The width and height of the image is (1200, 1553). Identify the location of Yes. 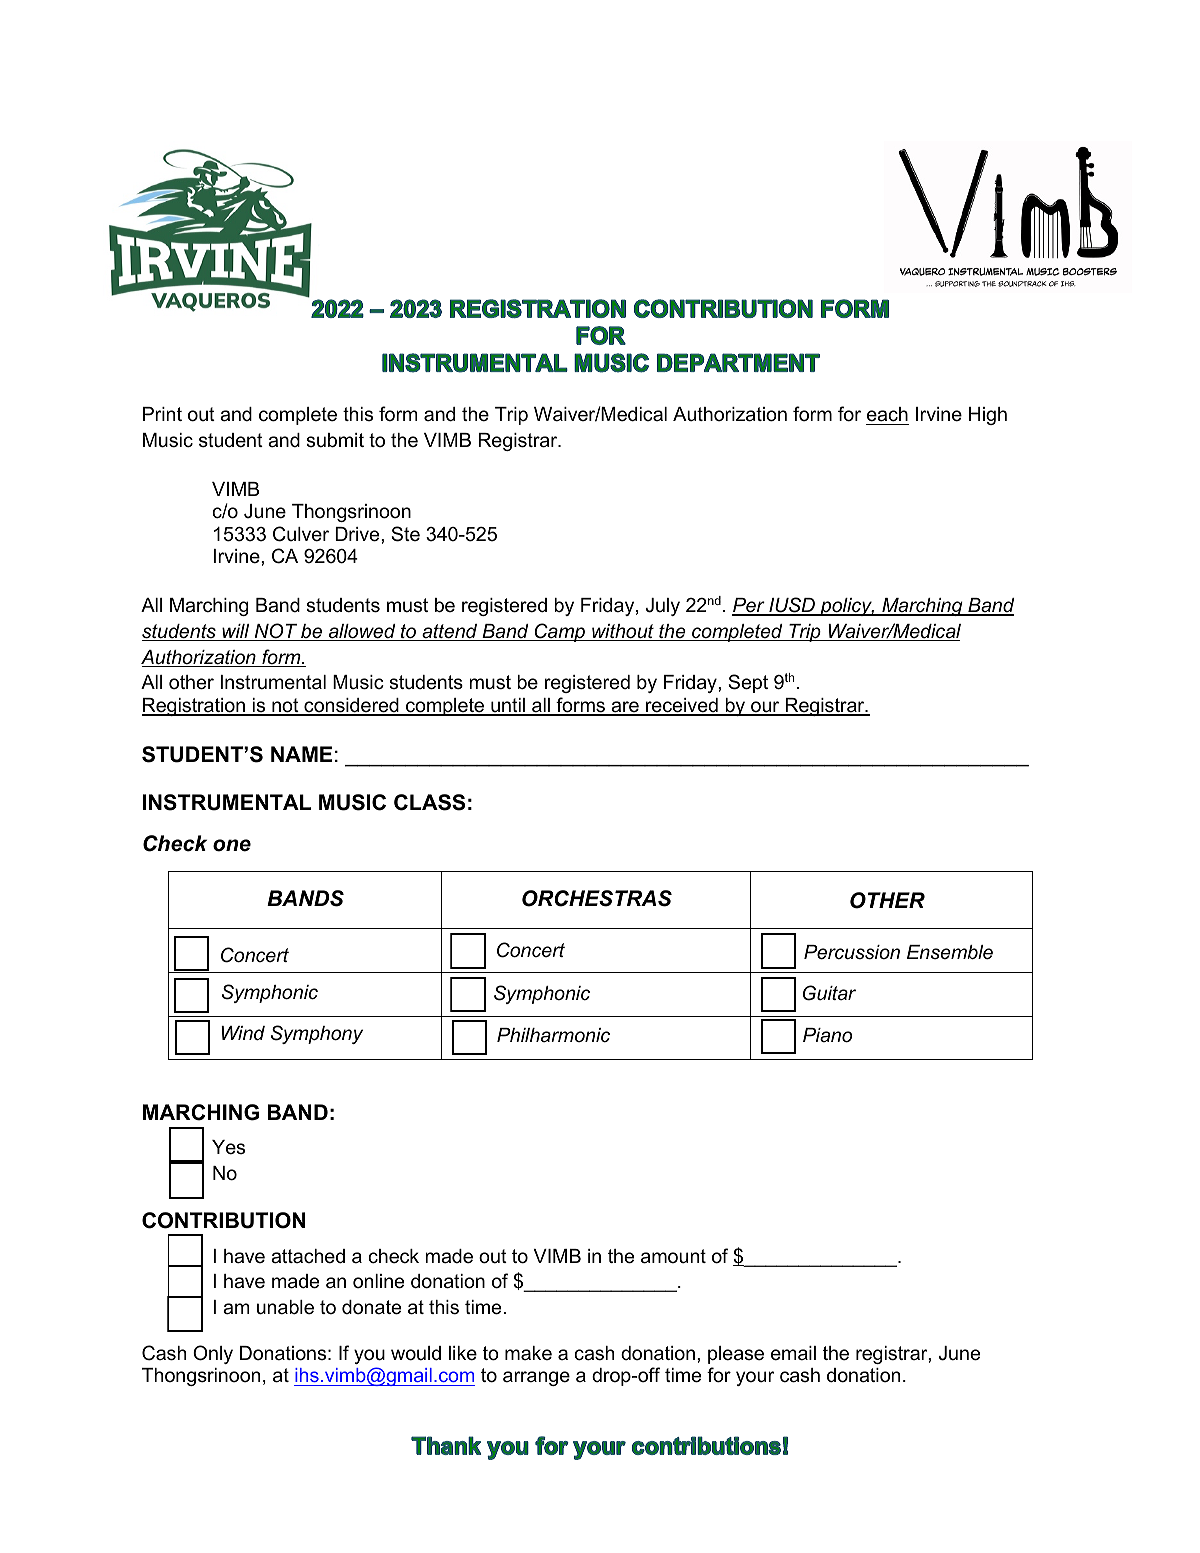
(228, 1147).
